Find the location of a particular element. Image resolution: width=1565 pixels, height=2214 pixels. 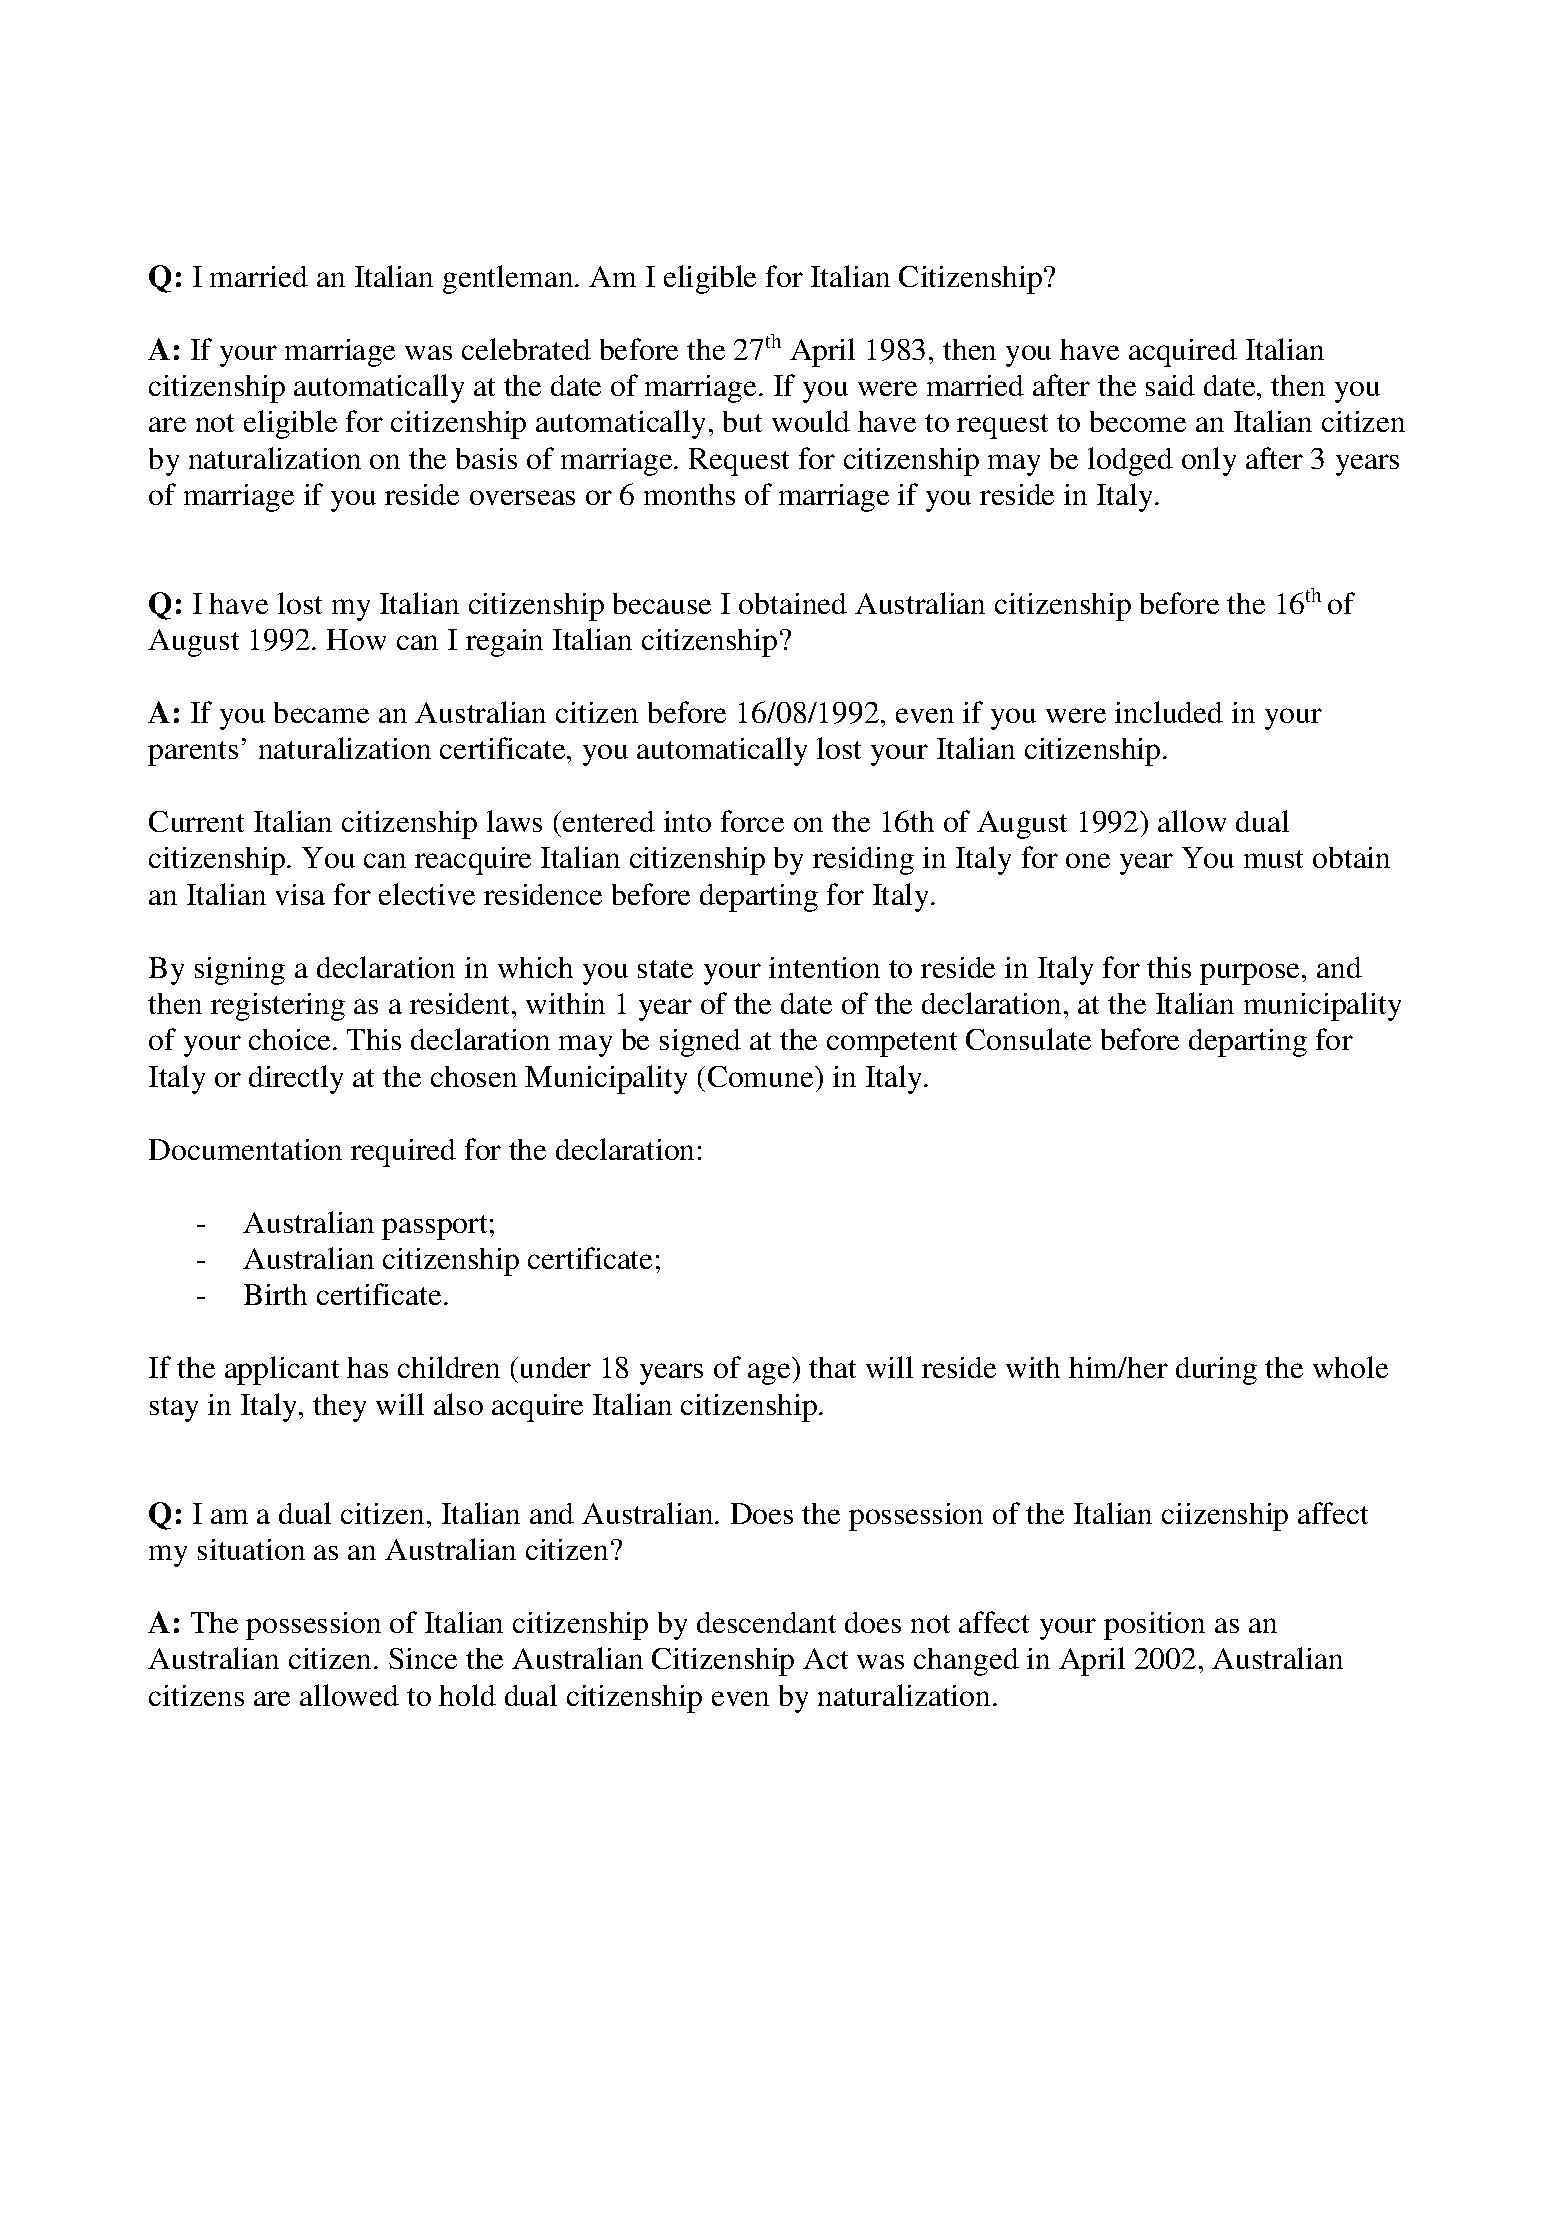

force is located at coordinates (752, 821).
